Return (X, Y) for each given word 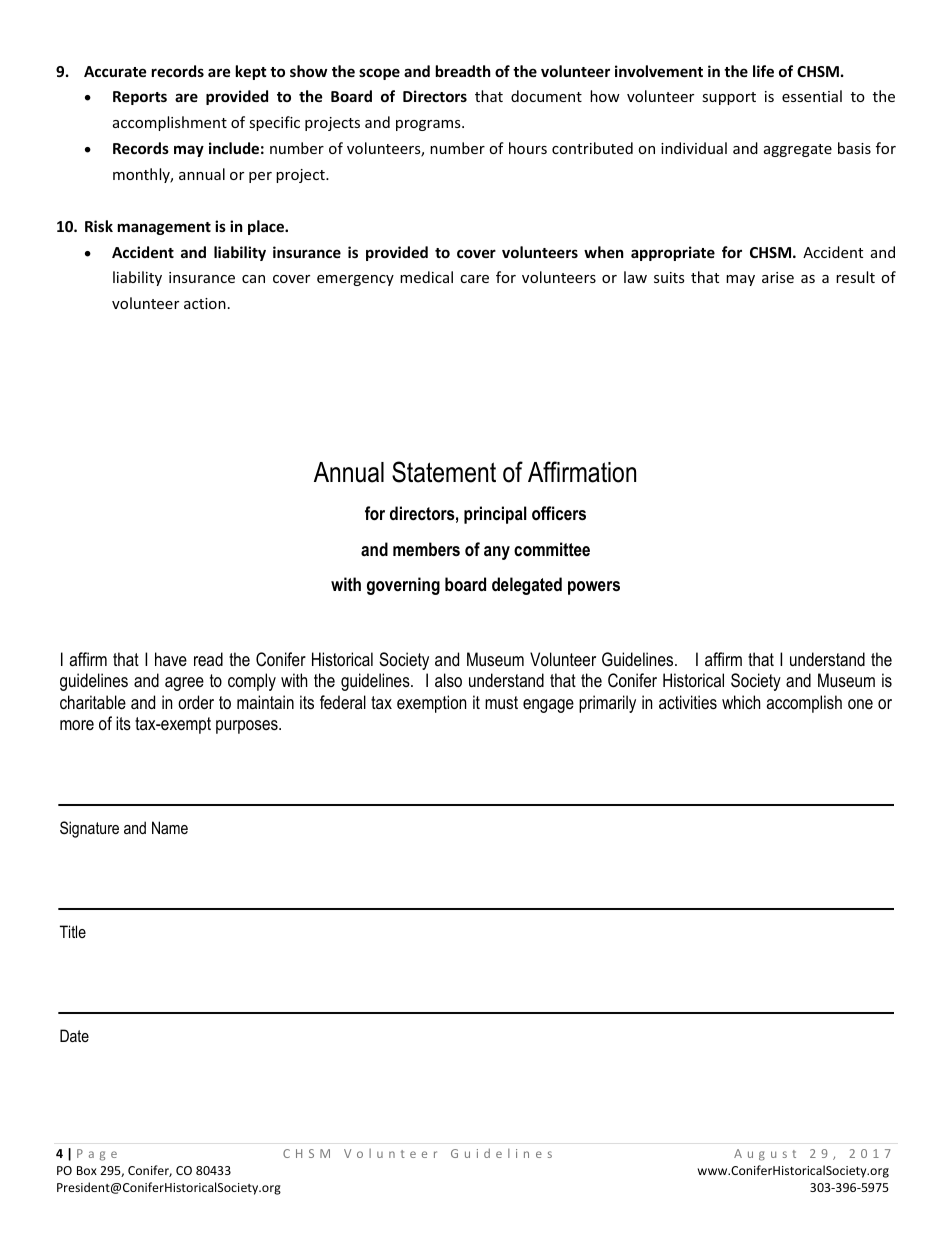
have (171, 659)
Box (87, 1170)
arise (778, 277)
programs (429, 125)
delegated (527, 586)
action (205, 303)
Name (170, 827)
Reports (140, 98)
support (729, 98)
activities (688, 702)
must (501, 702)
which (741, 702)
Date (74, 1035)
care (474, 279)
